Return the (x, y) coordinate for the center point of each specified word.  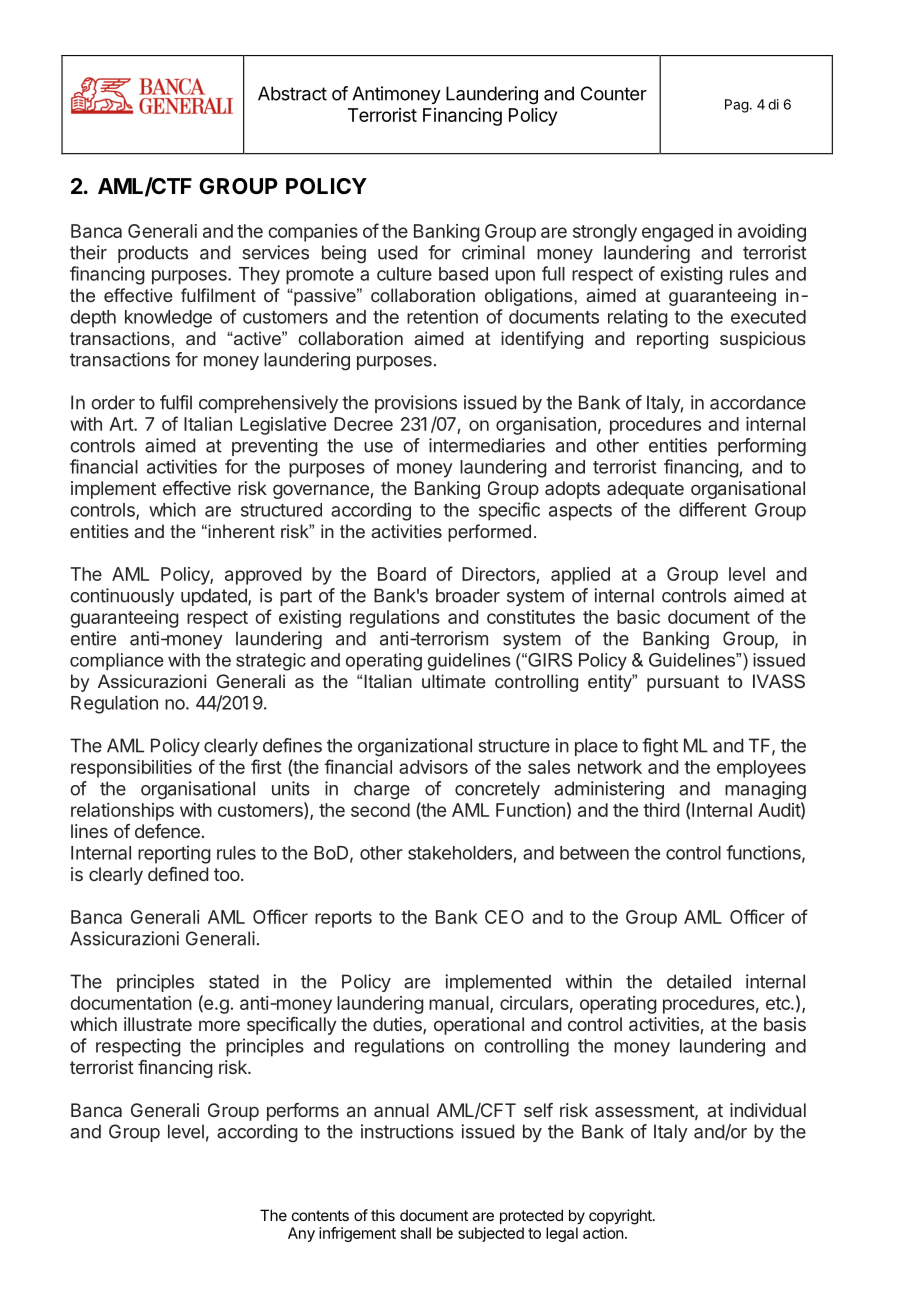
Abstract (292, 93)
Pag (737, 106)
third (661, 810)
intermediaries (487, 445)
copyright (621, 1217)
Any (301, 1234)
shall (416, 1233)
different (713, 509)
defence (167, 831)
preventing (275, 447)
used (397, 252)
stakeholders (460, 853)
